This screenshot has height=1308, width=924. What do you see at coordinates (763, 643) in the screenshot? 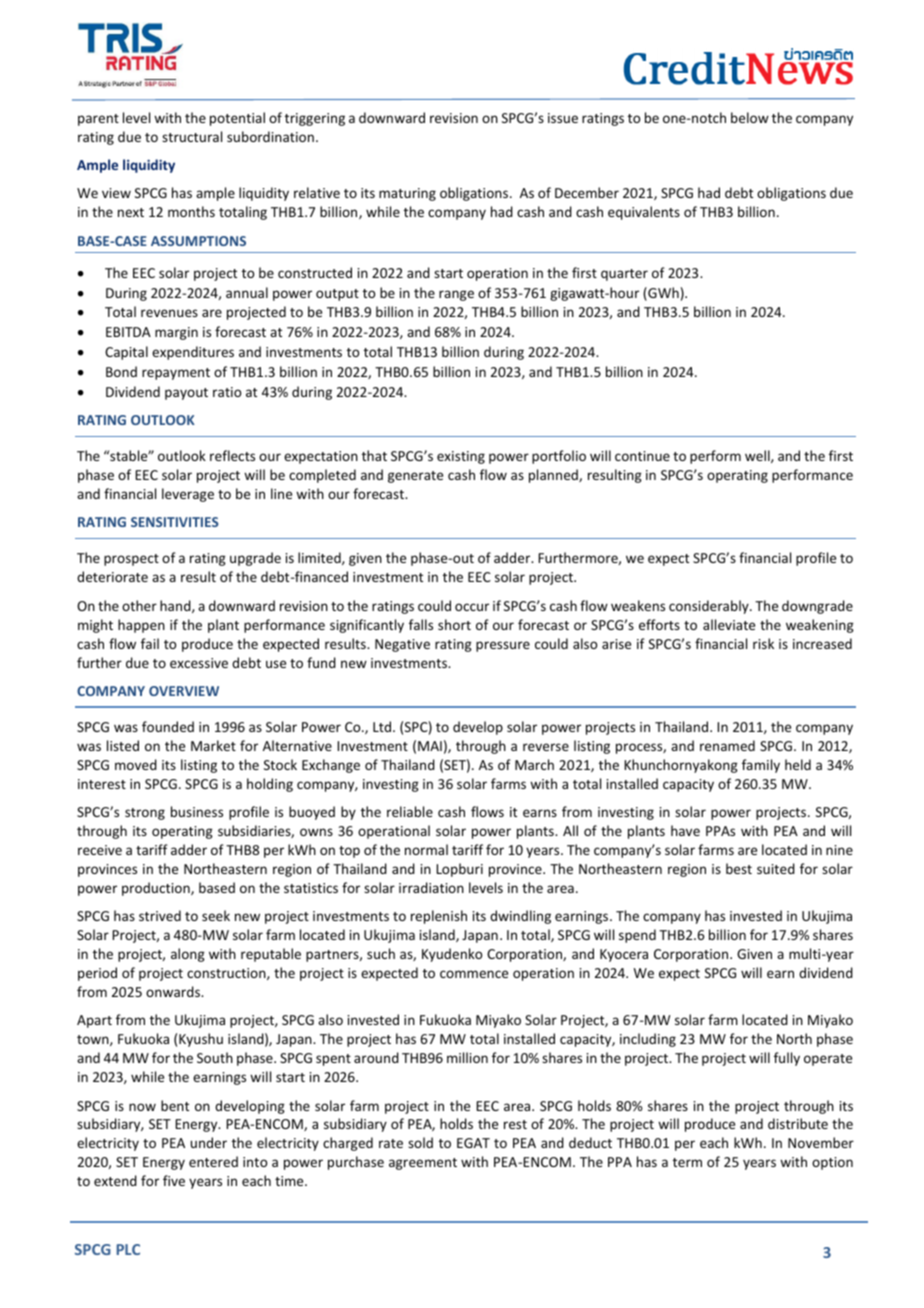
I see `risk` at bounding box center [763, 643].
